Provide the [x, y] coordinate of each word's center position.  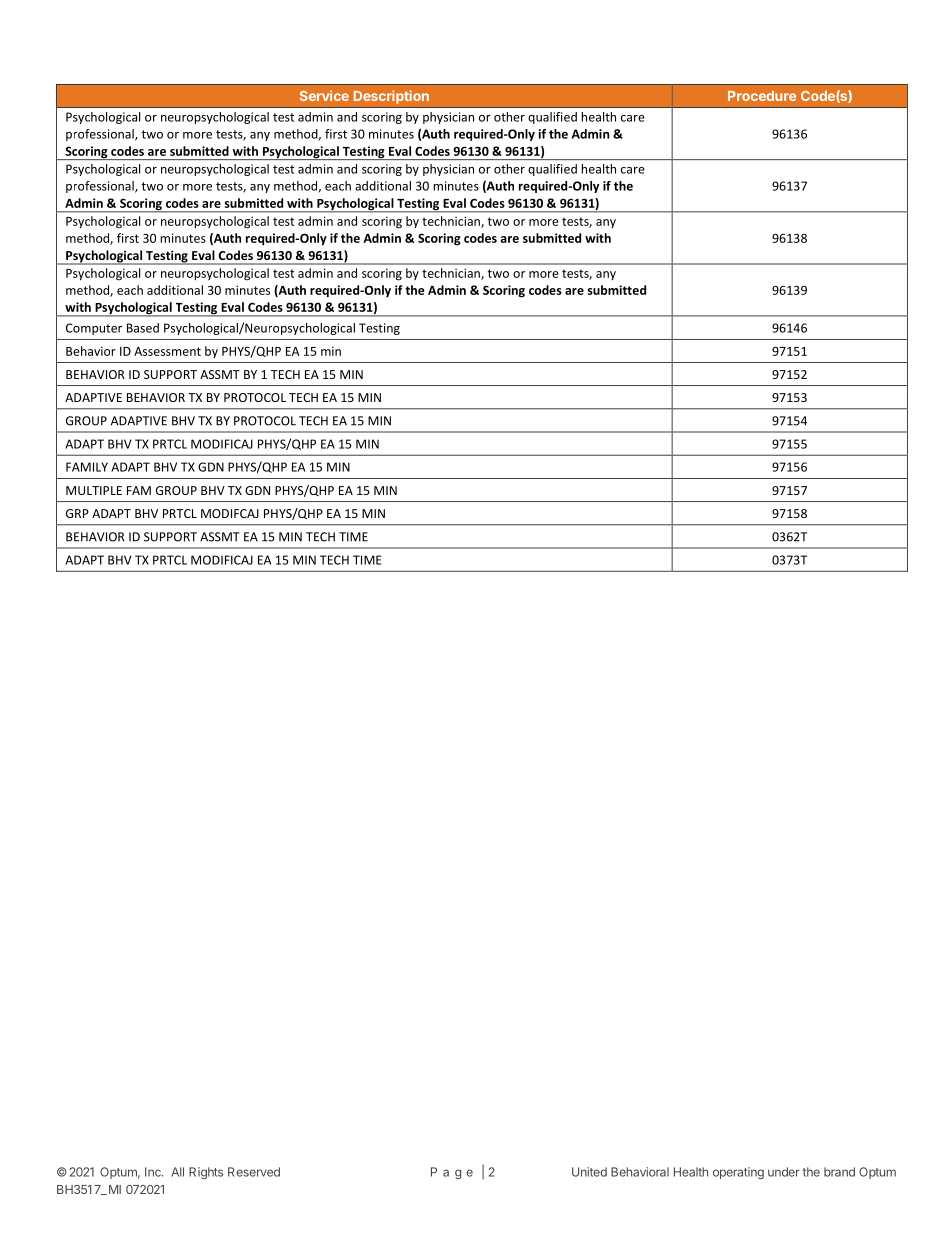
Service [324, 95]
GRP [77, 513]
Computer [94, 329]
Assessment [167, 351]
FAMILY [87, 467]
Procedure [762, 96]
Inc [154, 1172]
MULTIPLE [94, 490]
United [589, 1172]
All [177, 1172]
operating [738, 1173]
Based [143, 328]
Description [391, 97]
